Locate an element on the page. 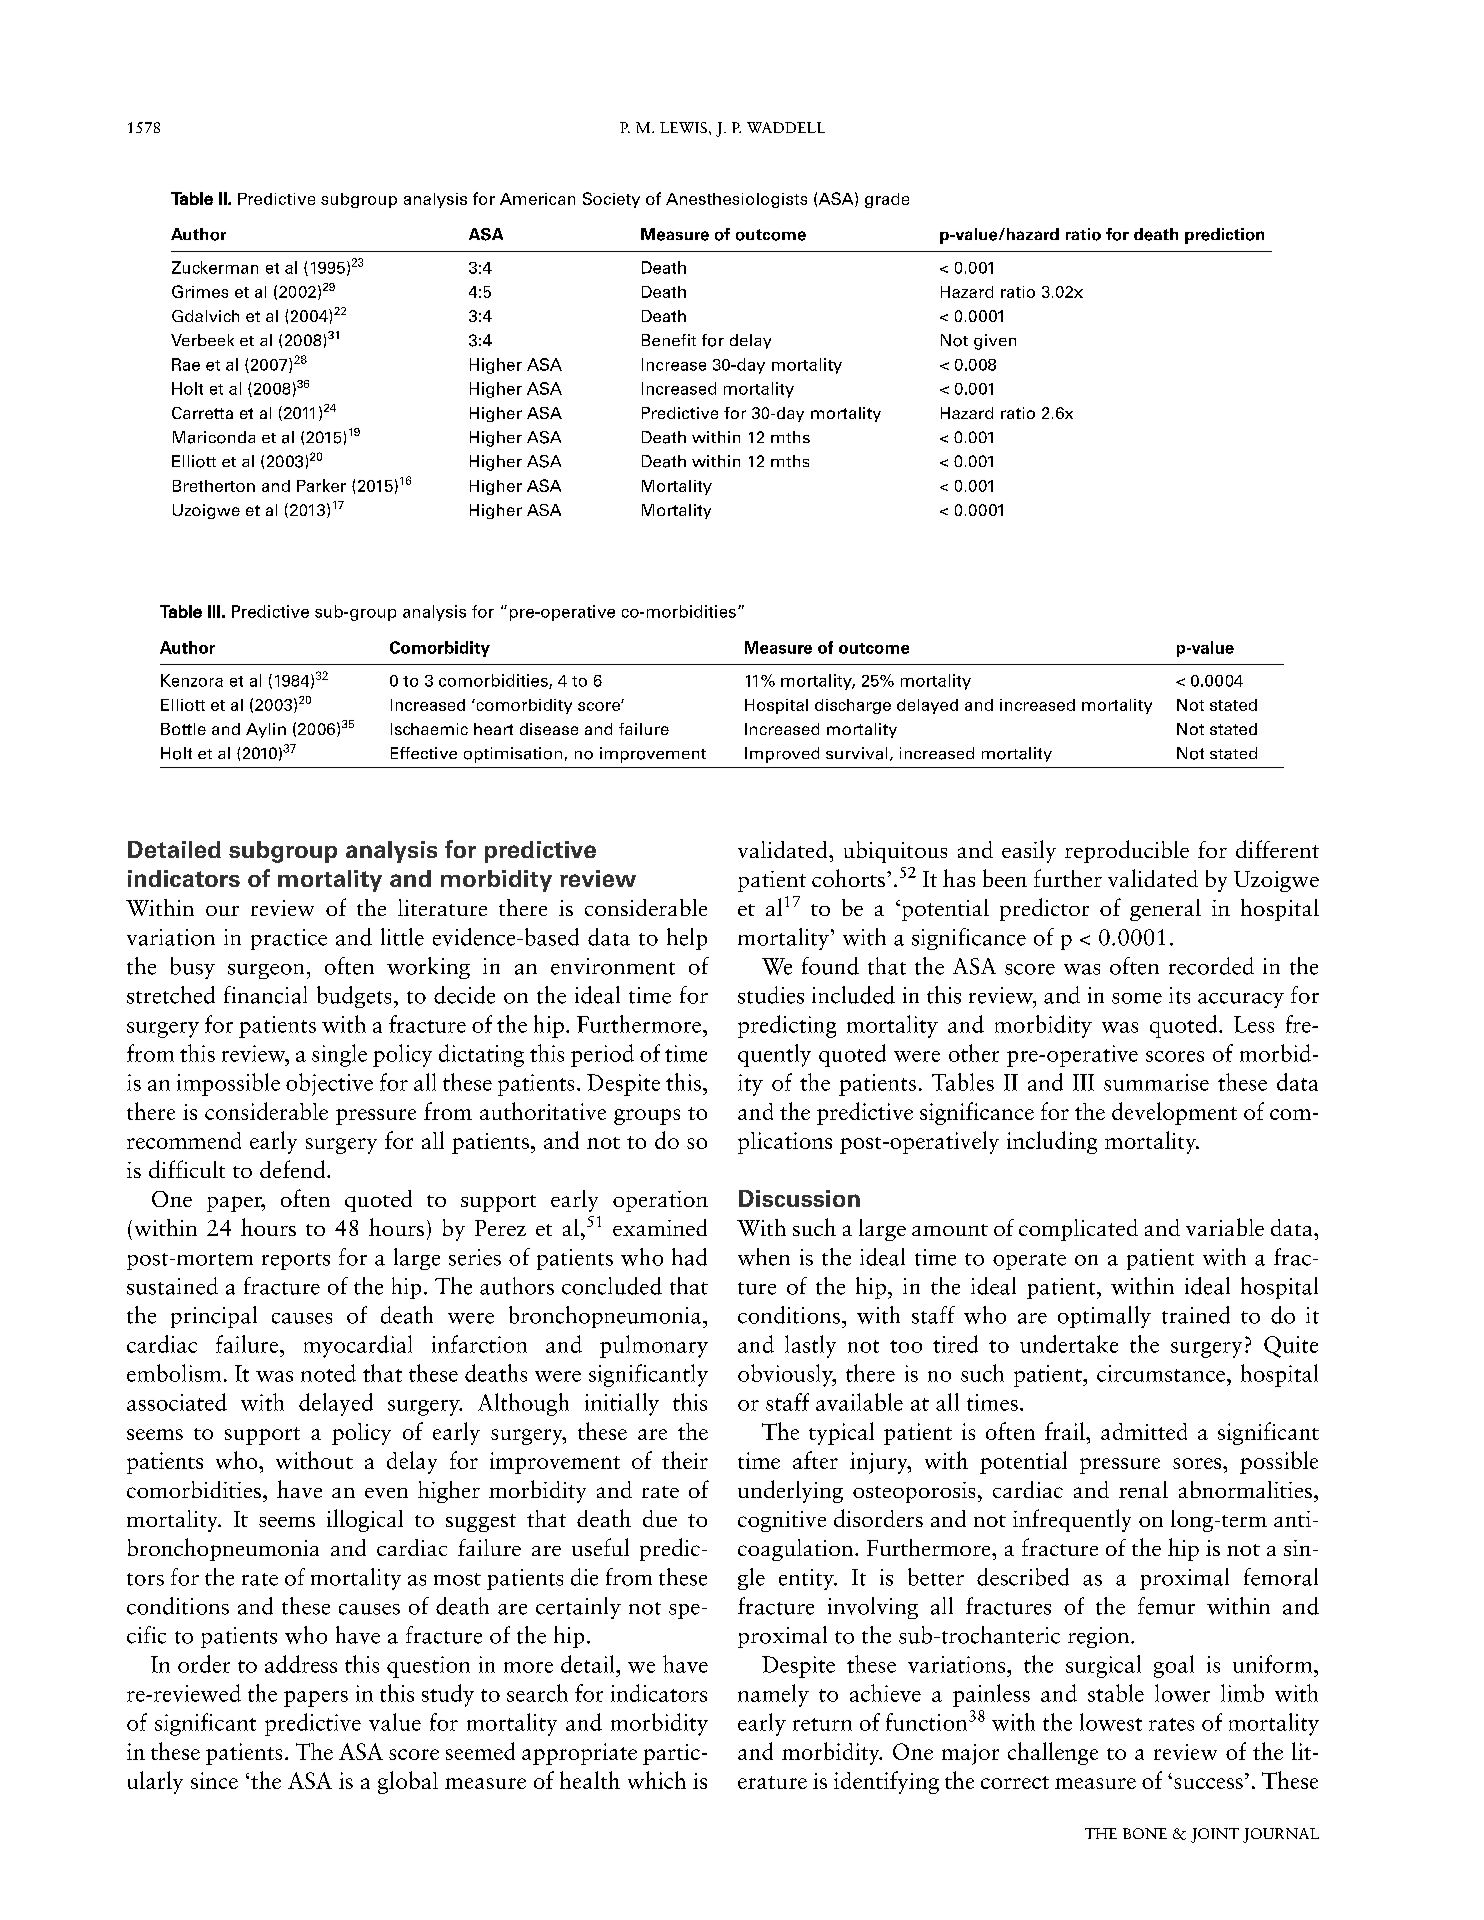  its is located at coordinates (1179, 995).
